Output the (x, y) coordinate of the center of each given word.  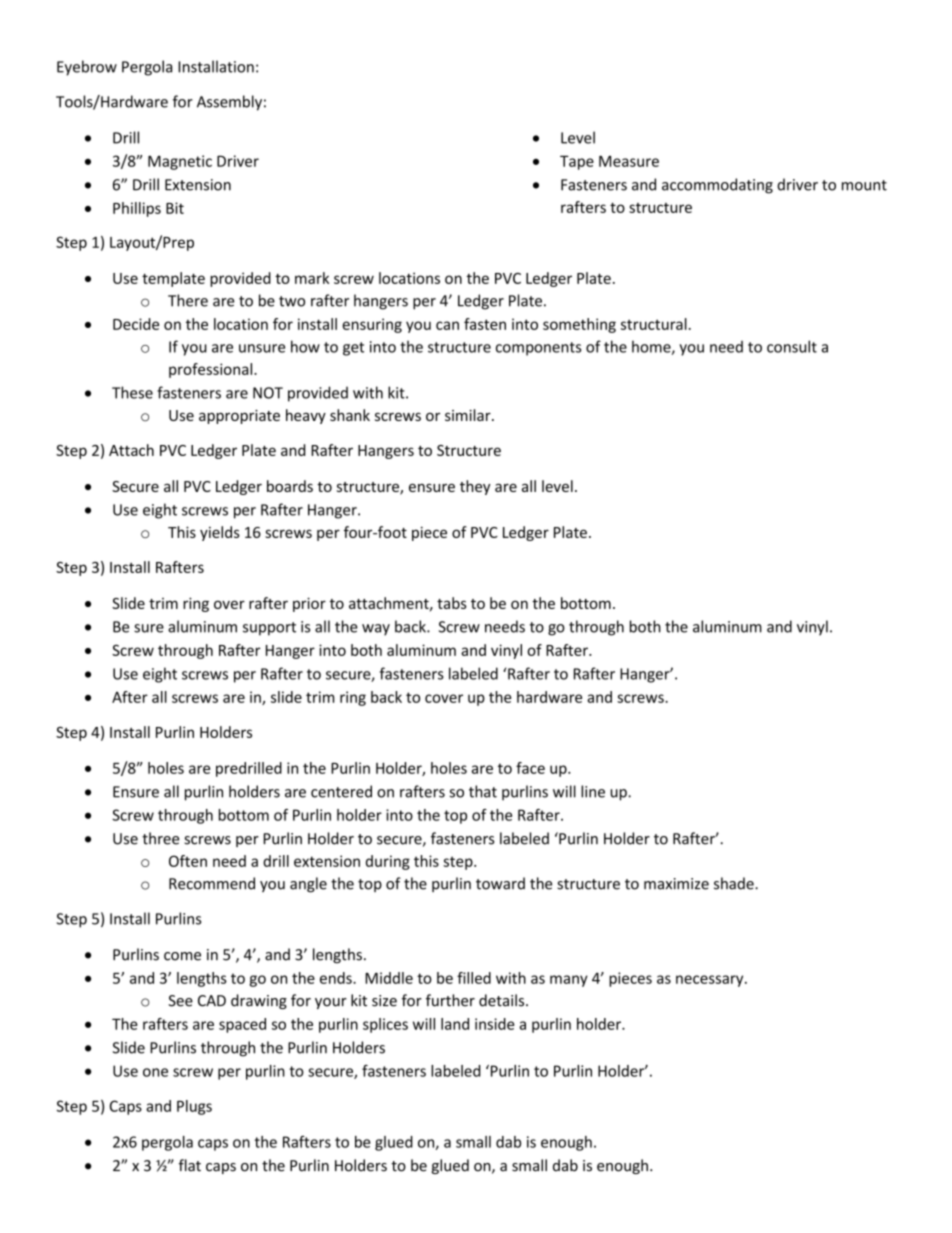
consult (792, 346)
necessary (711, 981)
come (182, 956)
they (475, 487)
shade (735, 883)
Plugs (194, 1107)
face (530, 768)
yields (220, 533)
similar (469, 415)
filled (474, 978)
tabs (452, 603)
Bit (175, 208)
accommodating (717, 186)
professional (212, 370)
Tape (577, 163)
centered (341, 791)
